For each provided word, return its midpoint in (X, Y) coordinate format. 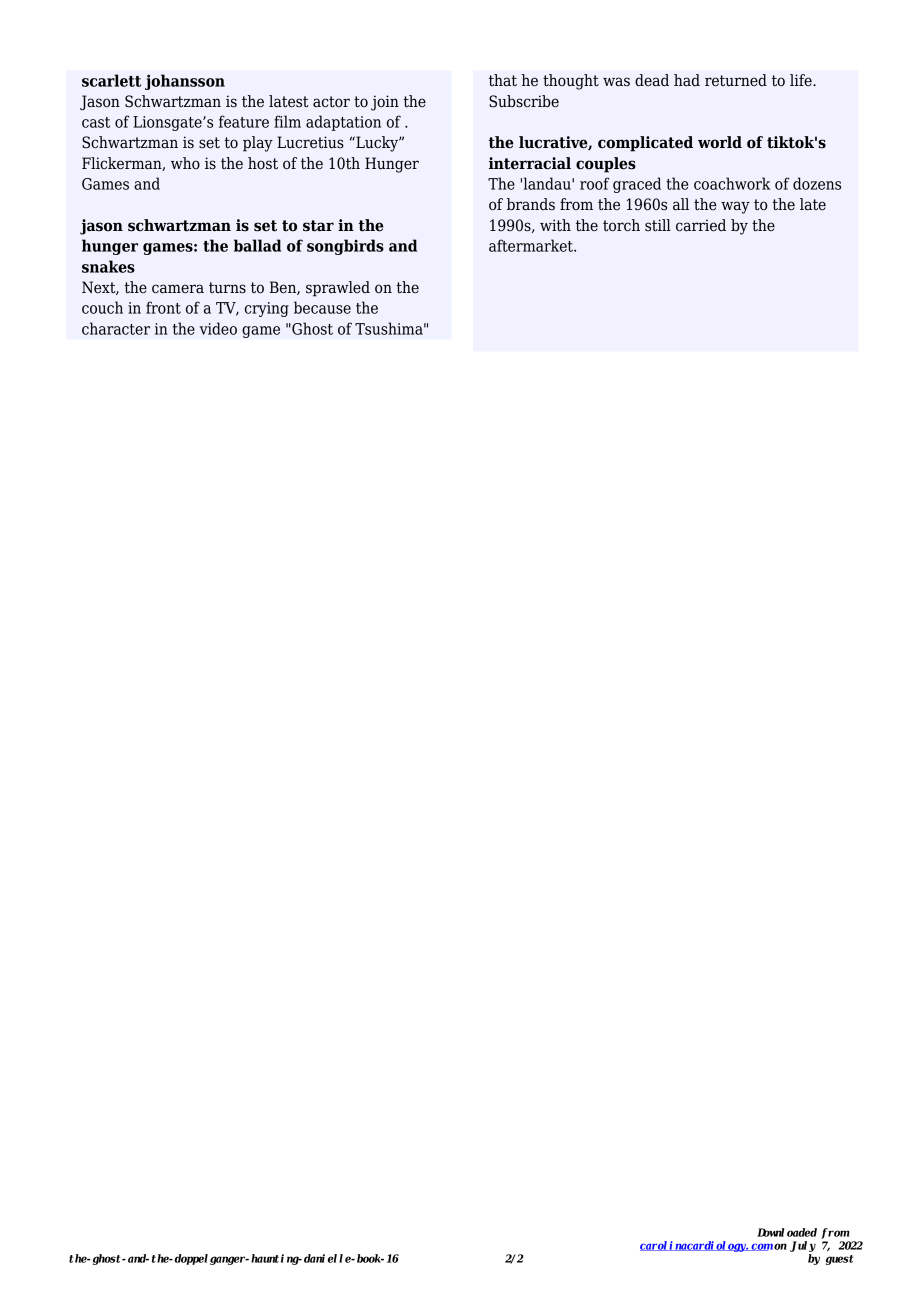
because (322, 307)
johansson (185, 82)
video (218, 328)
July (803, 1246)
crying (267, 309)
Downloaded (787, 1232)
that (503, 80)
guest (839, 1260)
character (116, 328)
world (720, 142)
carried (701, 225)
